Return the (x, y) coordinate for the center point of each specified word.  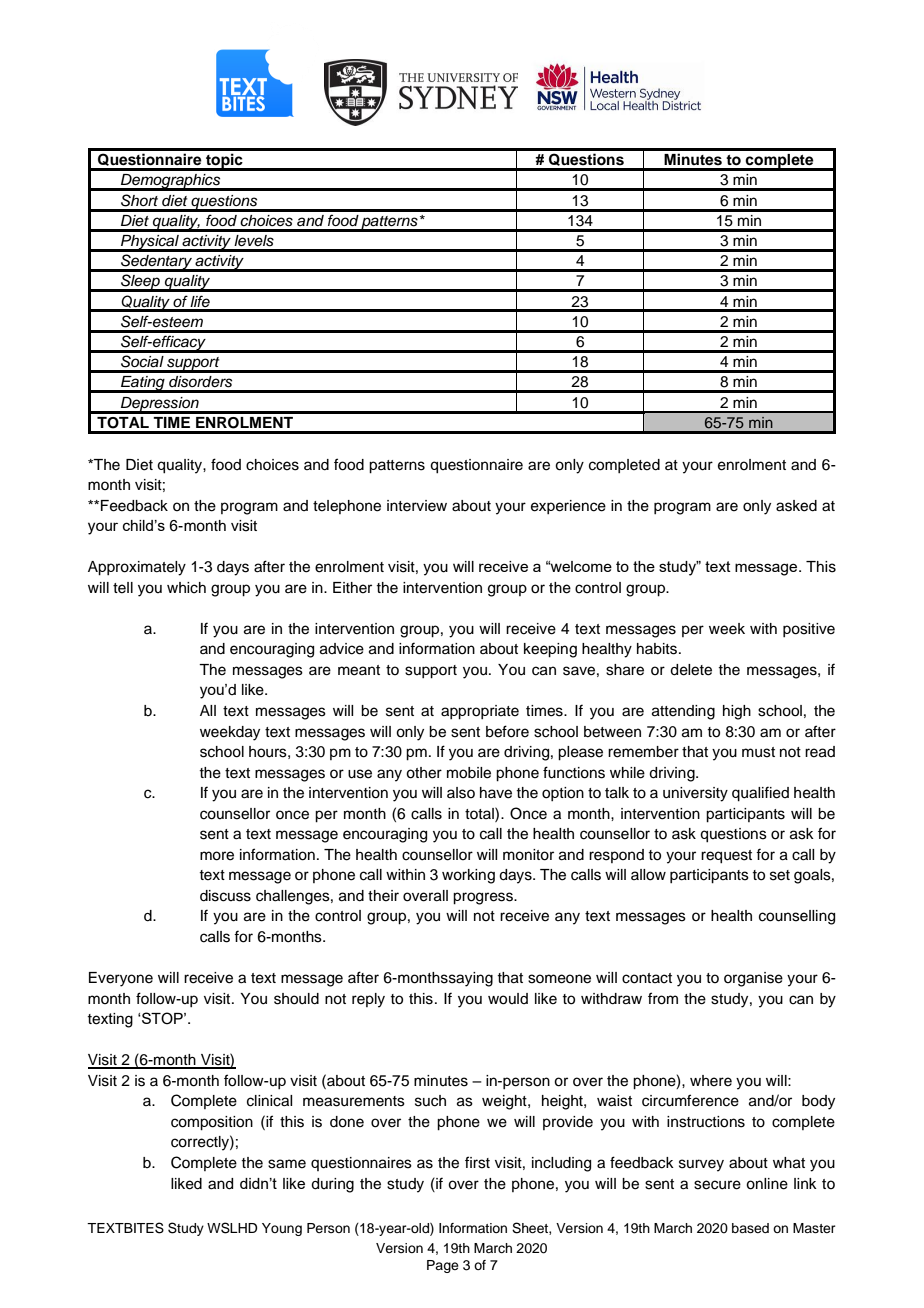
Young (282, 1229)
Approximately (137, 568)
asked (796, 506)
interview (417, 506)
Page (443, 1266)
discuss (225, 896)
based (750, 1228)
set (780, 875)
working (468, 876)
